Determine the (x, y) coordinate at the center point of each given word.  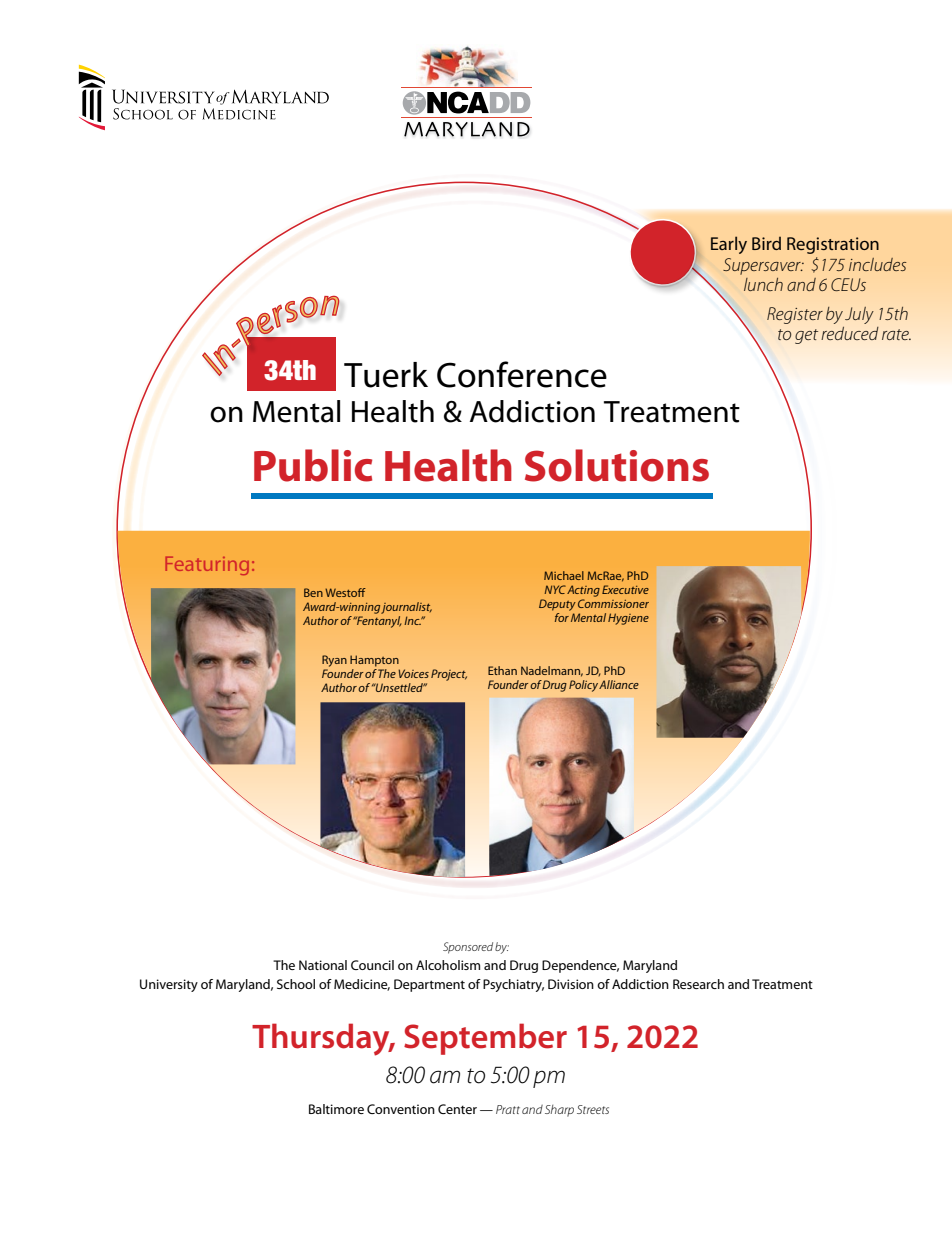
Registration (833, 245)
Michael (564, 575)
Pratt (508, 1109)
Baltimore (336, 1109)
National (323, 965)
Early (729, 245)
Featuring (207, 565)
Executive (625, 589)
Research (698, 984)
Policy (583, 686)
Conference (522, 374)
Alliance (619, 684)
